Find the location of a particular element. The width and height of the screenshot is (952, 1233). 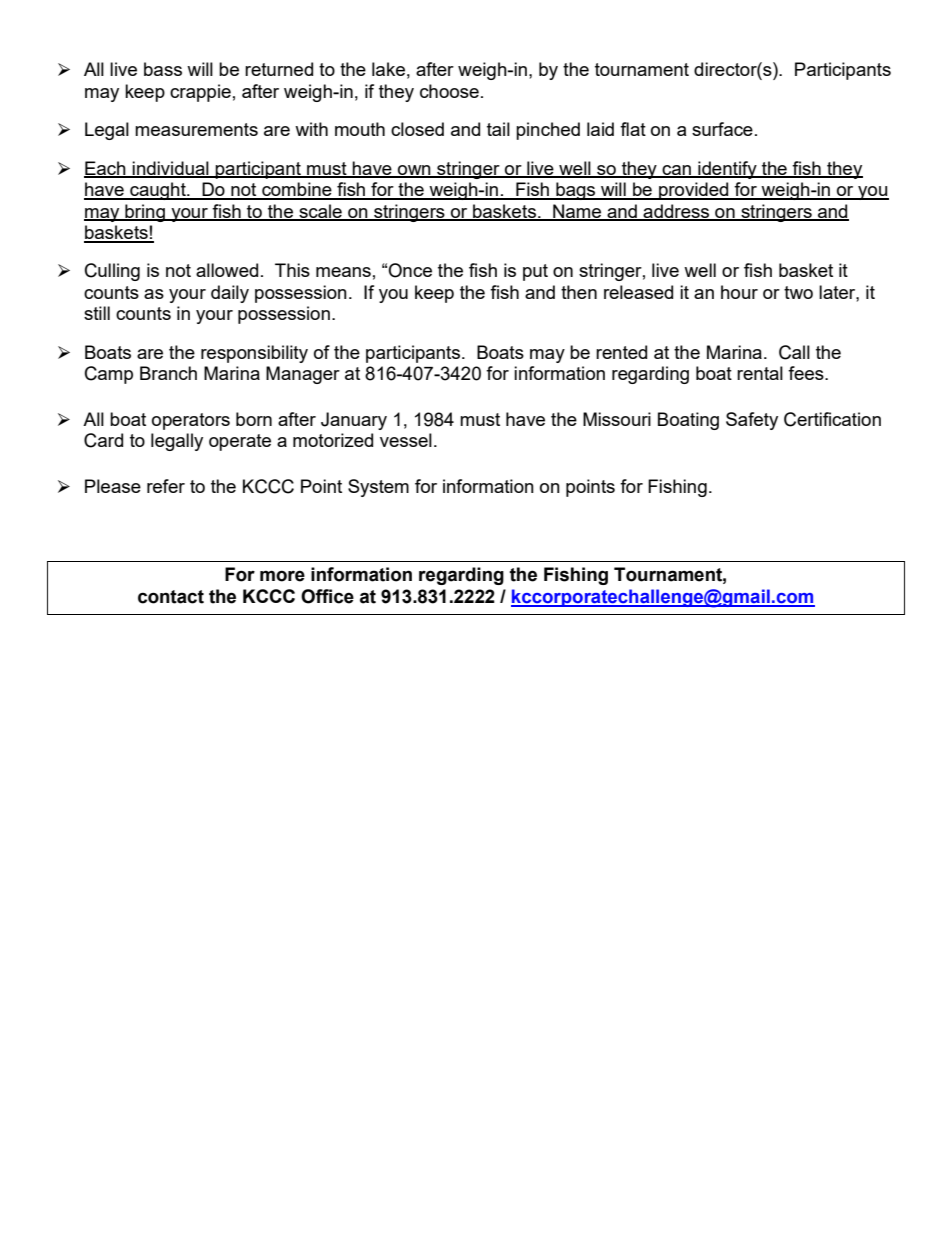

choose is located at coordinates (449, 91).
